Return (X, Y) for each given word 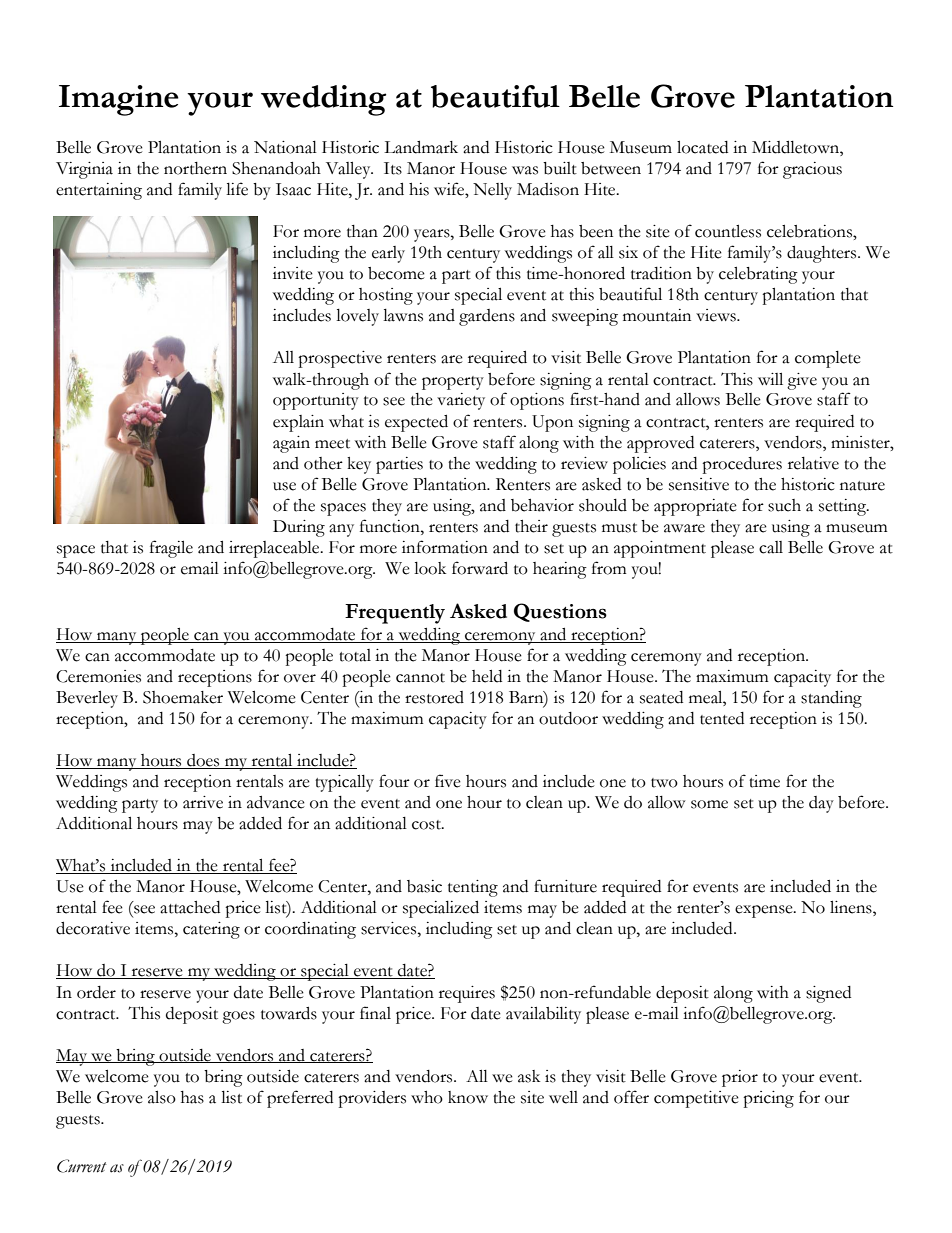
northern (195, 168)
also (162, 1097)
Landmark (421, 147)
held (487, 676)
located (702, 147)
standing (831, 699)
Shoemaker (183, 697)
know (468, 1097)
